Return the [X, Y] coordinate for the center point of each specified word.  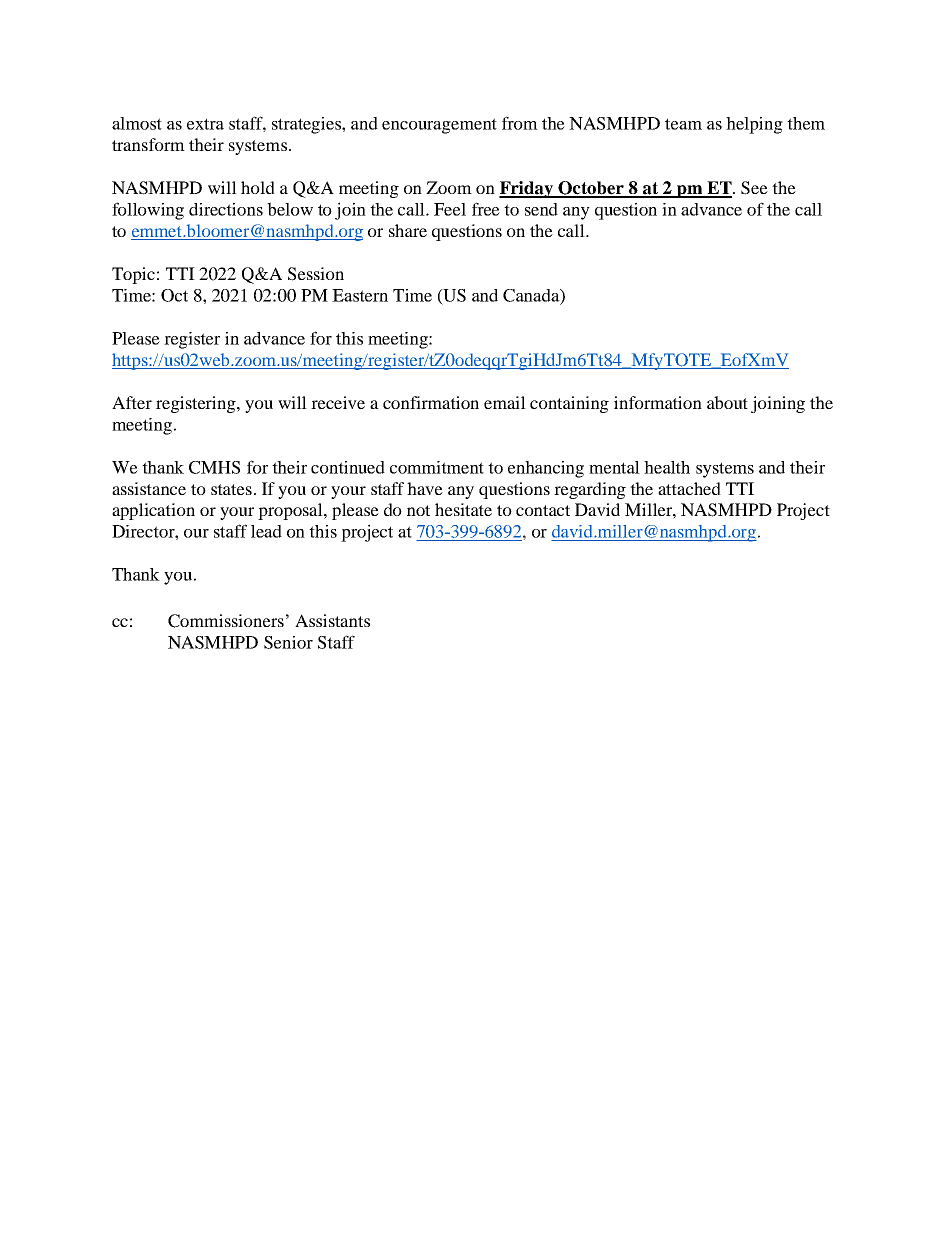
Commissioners [226, 621]
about [727, 402]
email [505, 402]
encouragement [439, 126]
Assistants [332, 620]
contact [543, 510]
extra [205, 124]
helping [754, 125]
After [132, 402]
